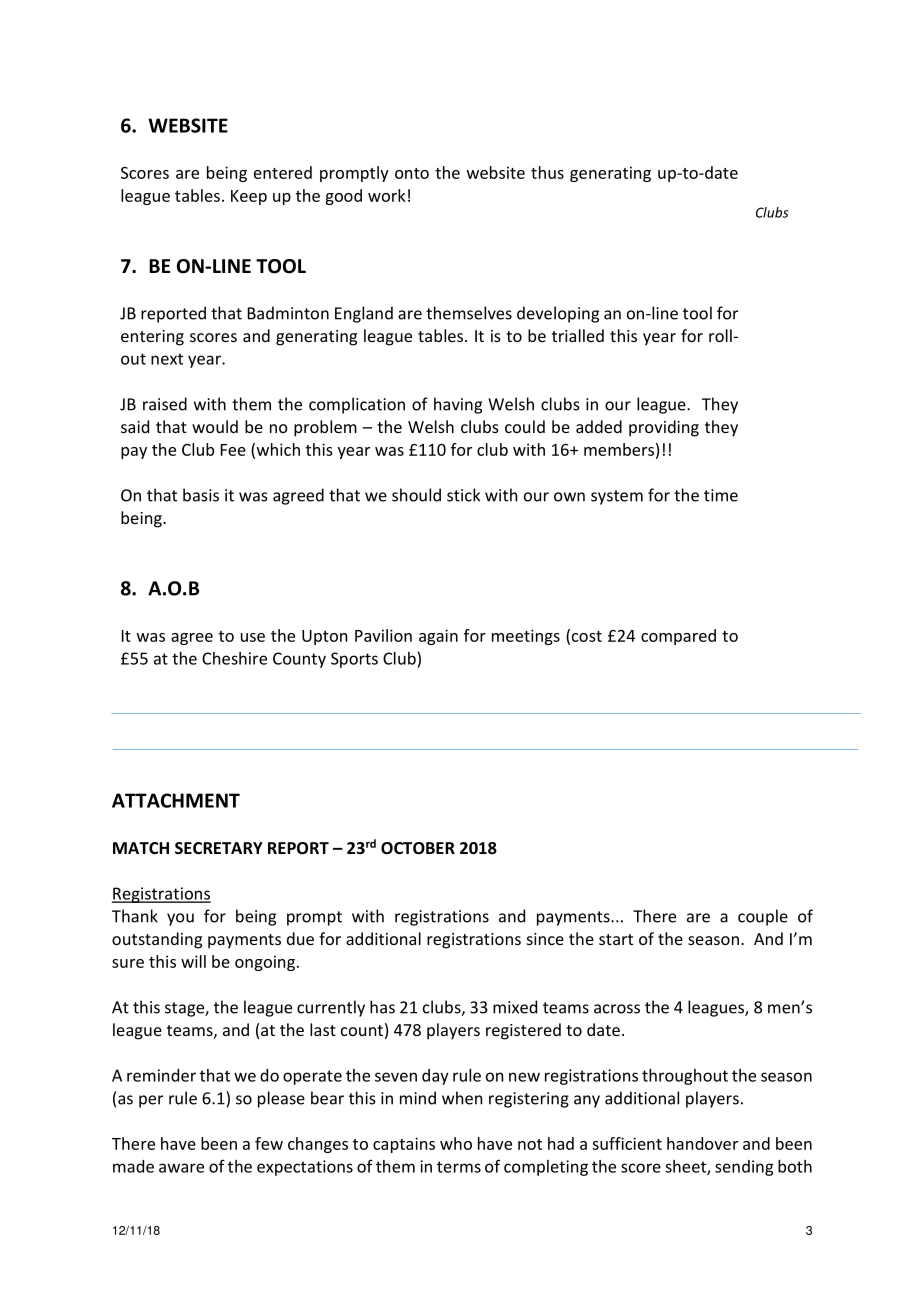 This document has height=1308, width=924. What do you see at coordinates (702, 1143) in the document?
I see `handover` at bounding box center [702, 1143].
